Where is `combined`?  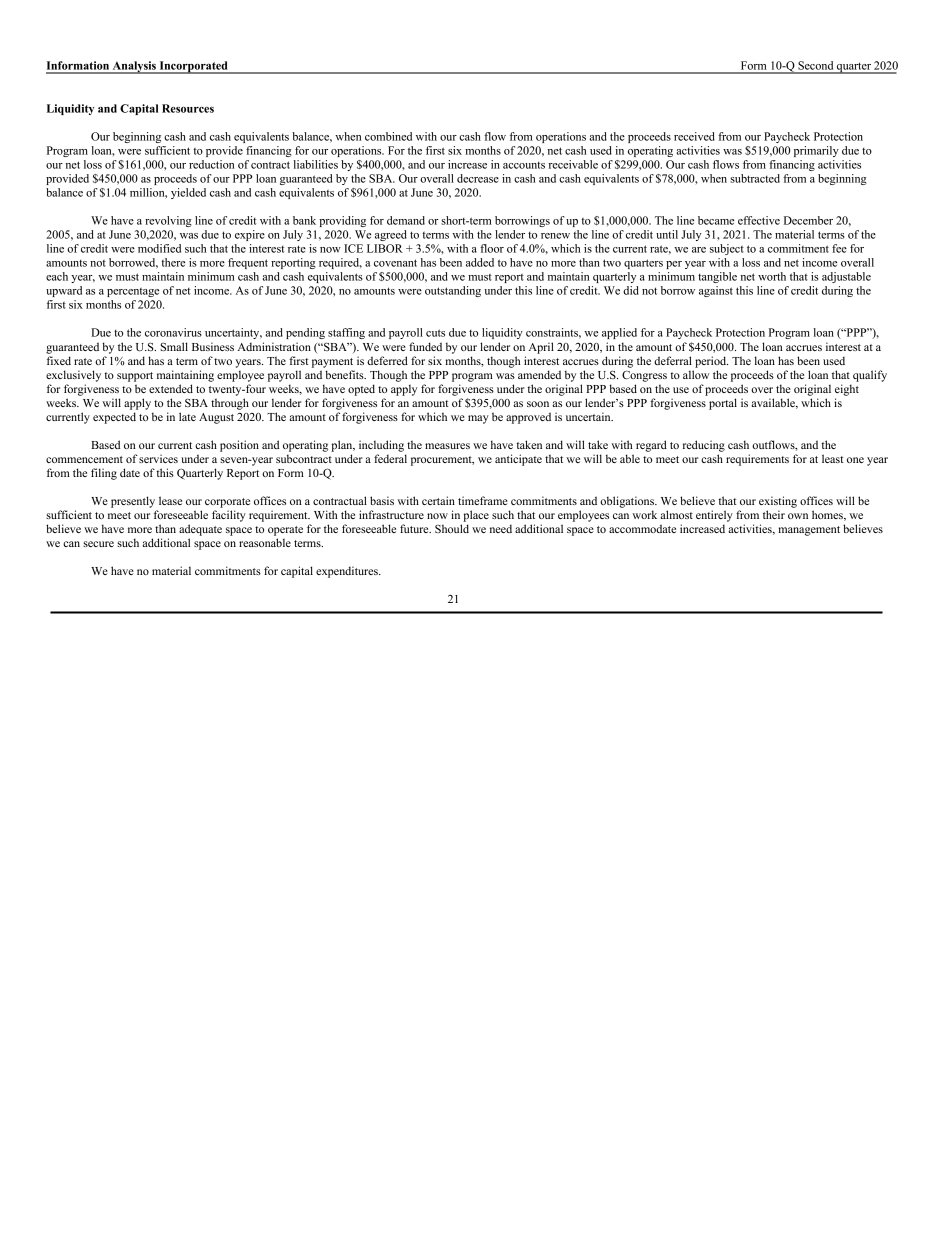
combined is located at coordinates (388, 136).
